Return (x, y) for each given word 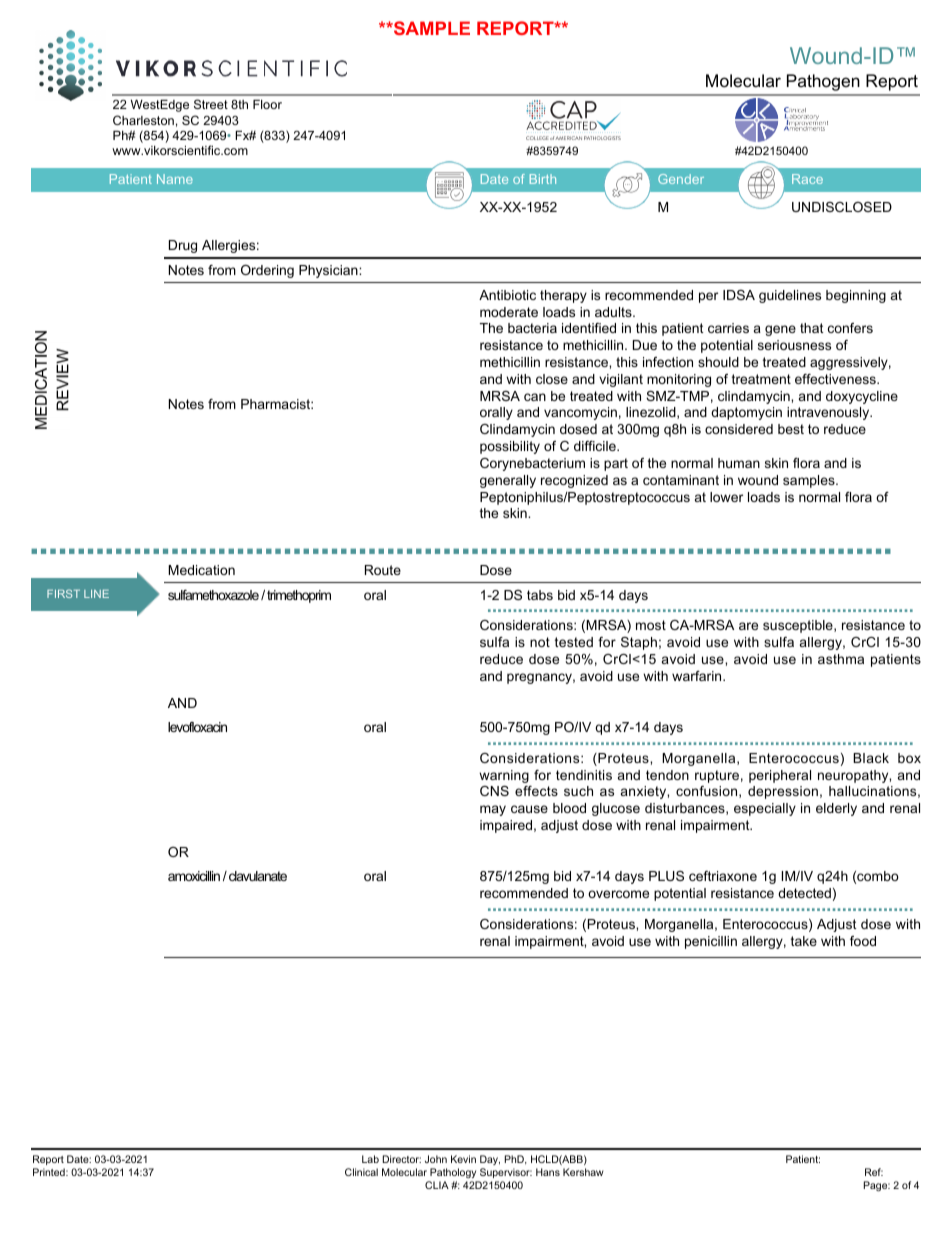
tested (574, 642)
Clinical (361, 1172)
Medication (201, 570)
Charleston (143, 120)
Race (807, 179)
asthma (841, 659)
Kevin (463, 1159)
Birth (543, 179)
